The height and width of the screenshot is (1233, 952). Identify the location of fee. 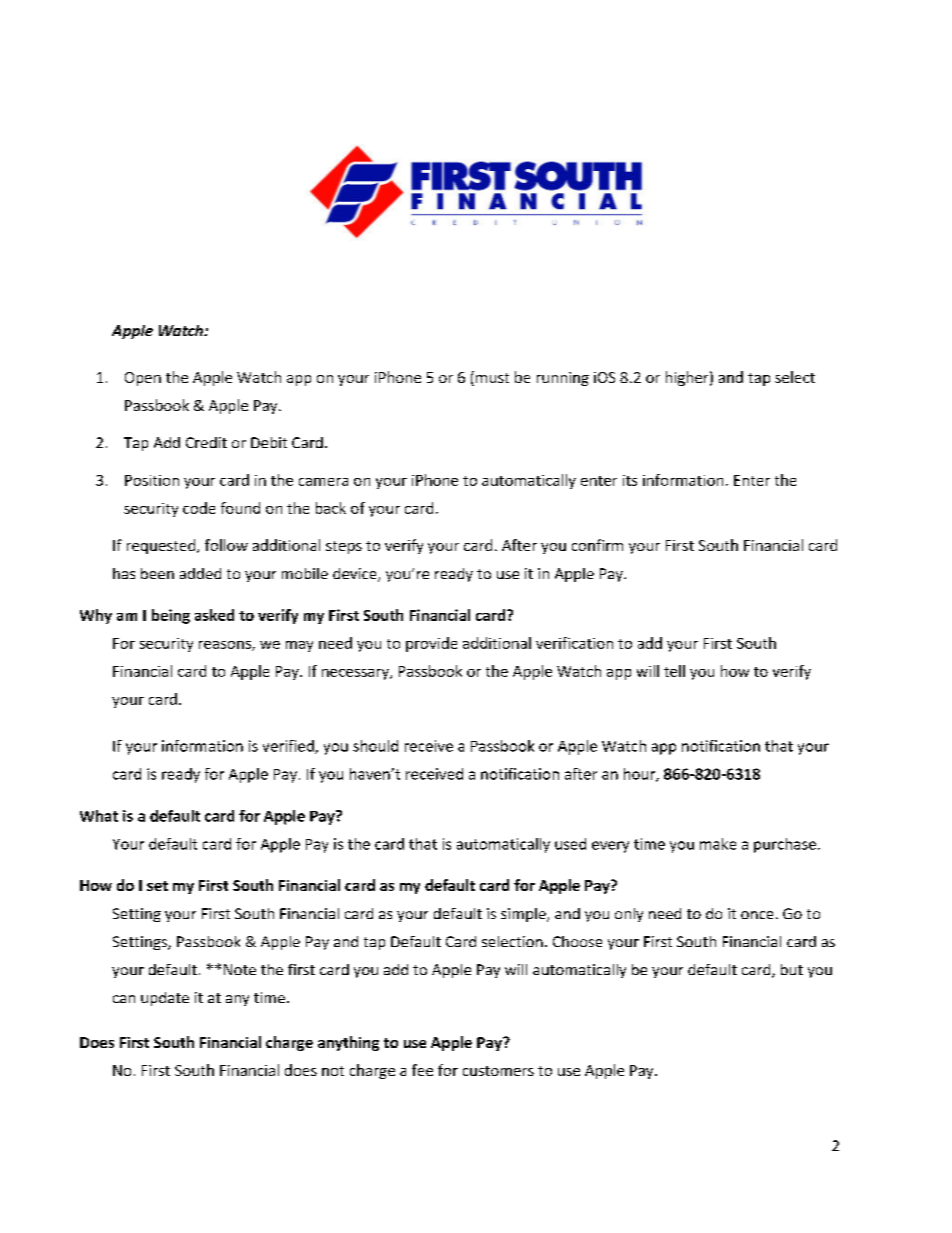
(422, 1070).
